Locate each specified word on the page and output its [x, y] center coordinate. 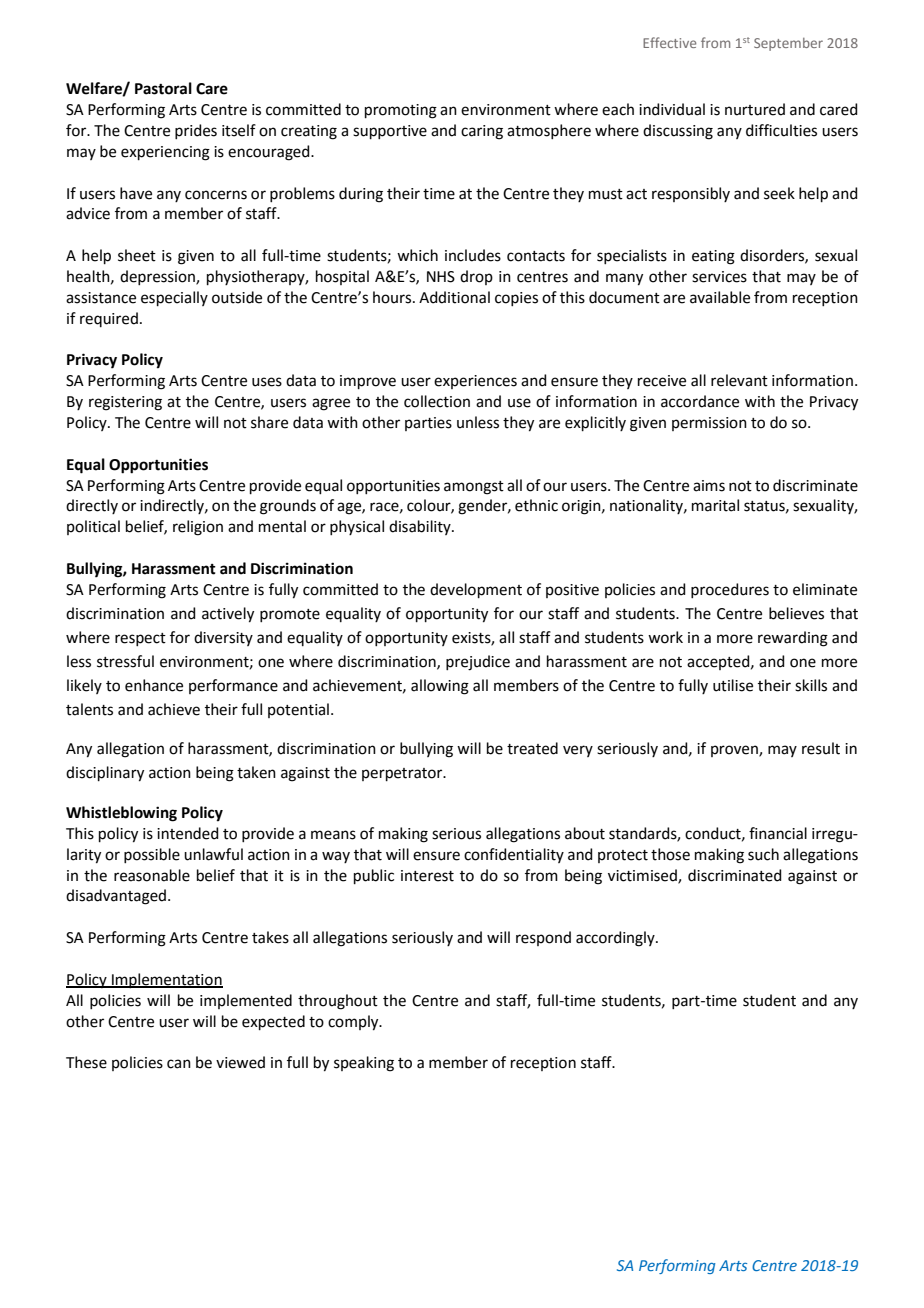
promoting [401, 111]
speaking [364, 1064]
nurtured [755, 109]
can [179, 1064]
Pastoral [163, 88]
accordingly [616, 939]
